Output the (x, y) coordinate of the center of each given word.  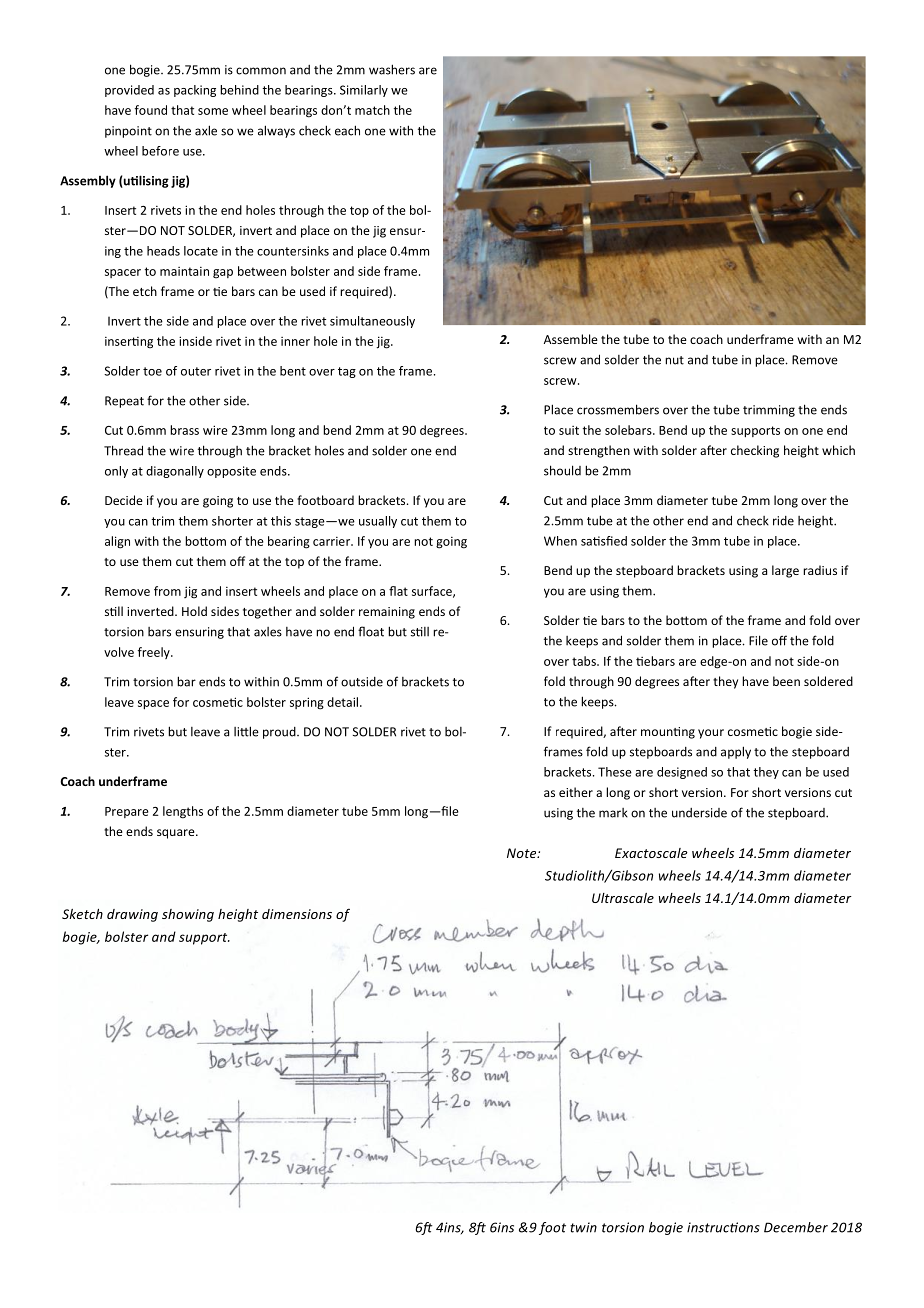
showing (188, 915)
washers (392, 69)
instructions (723, 1227)
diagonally (175, 472)
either (576, 792)
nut (674, 360)
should (562, 470)
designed (682, 773)
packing (195, 91)
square (177, 834)
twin (583, 1227)
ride (783, 521)
